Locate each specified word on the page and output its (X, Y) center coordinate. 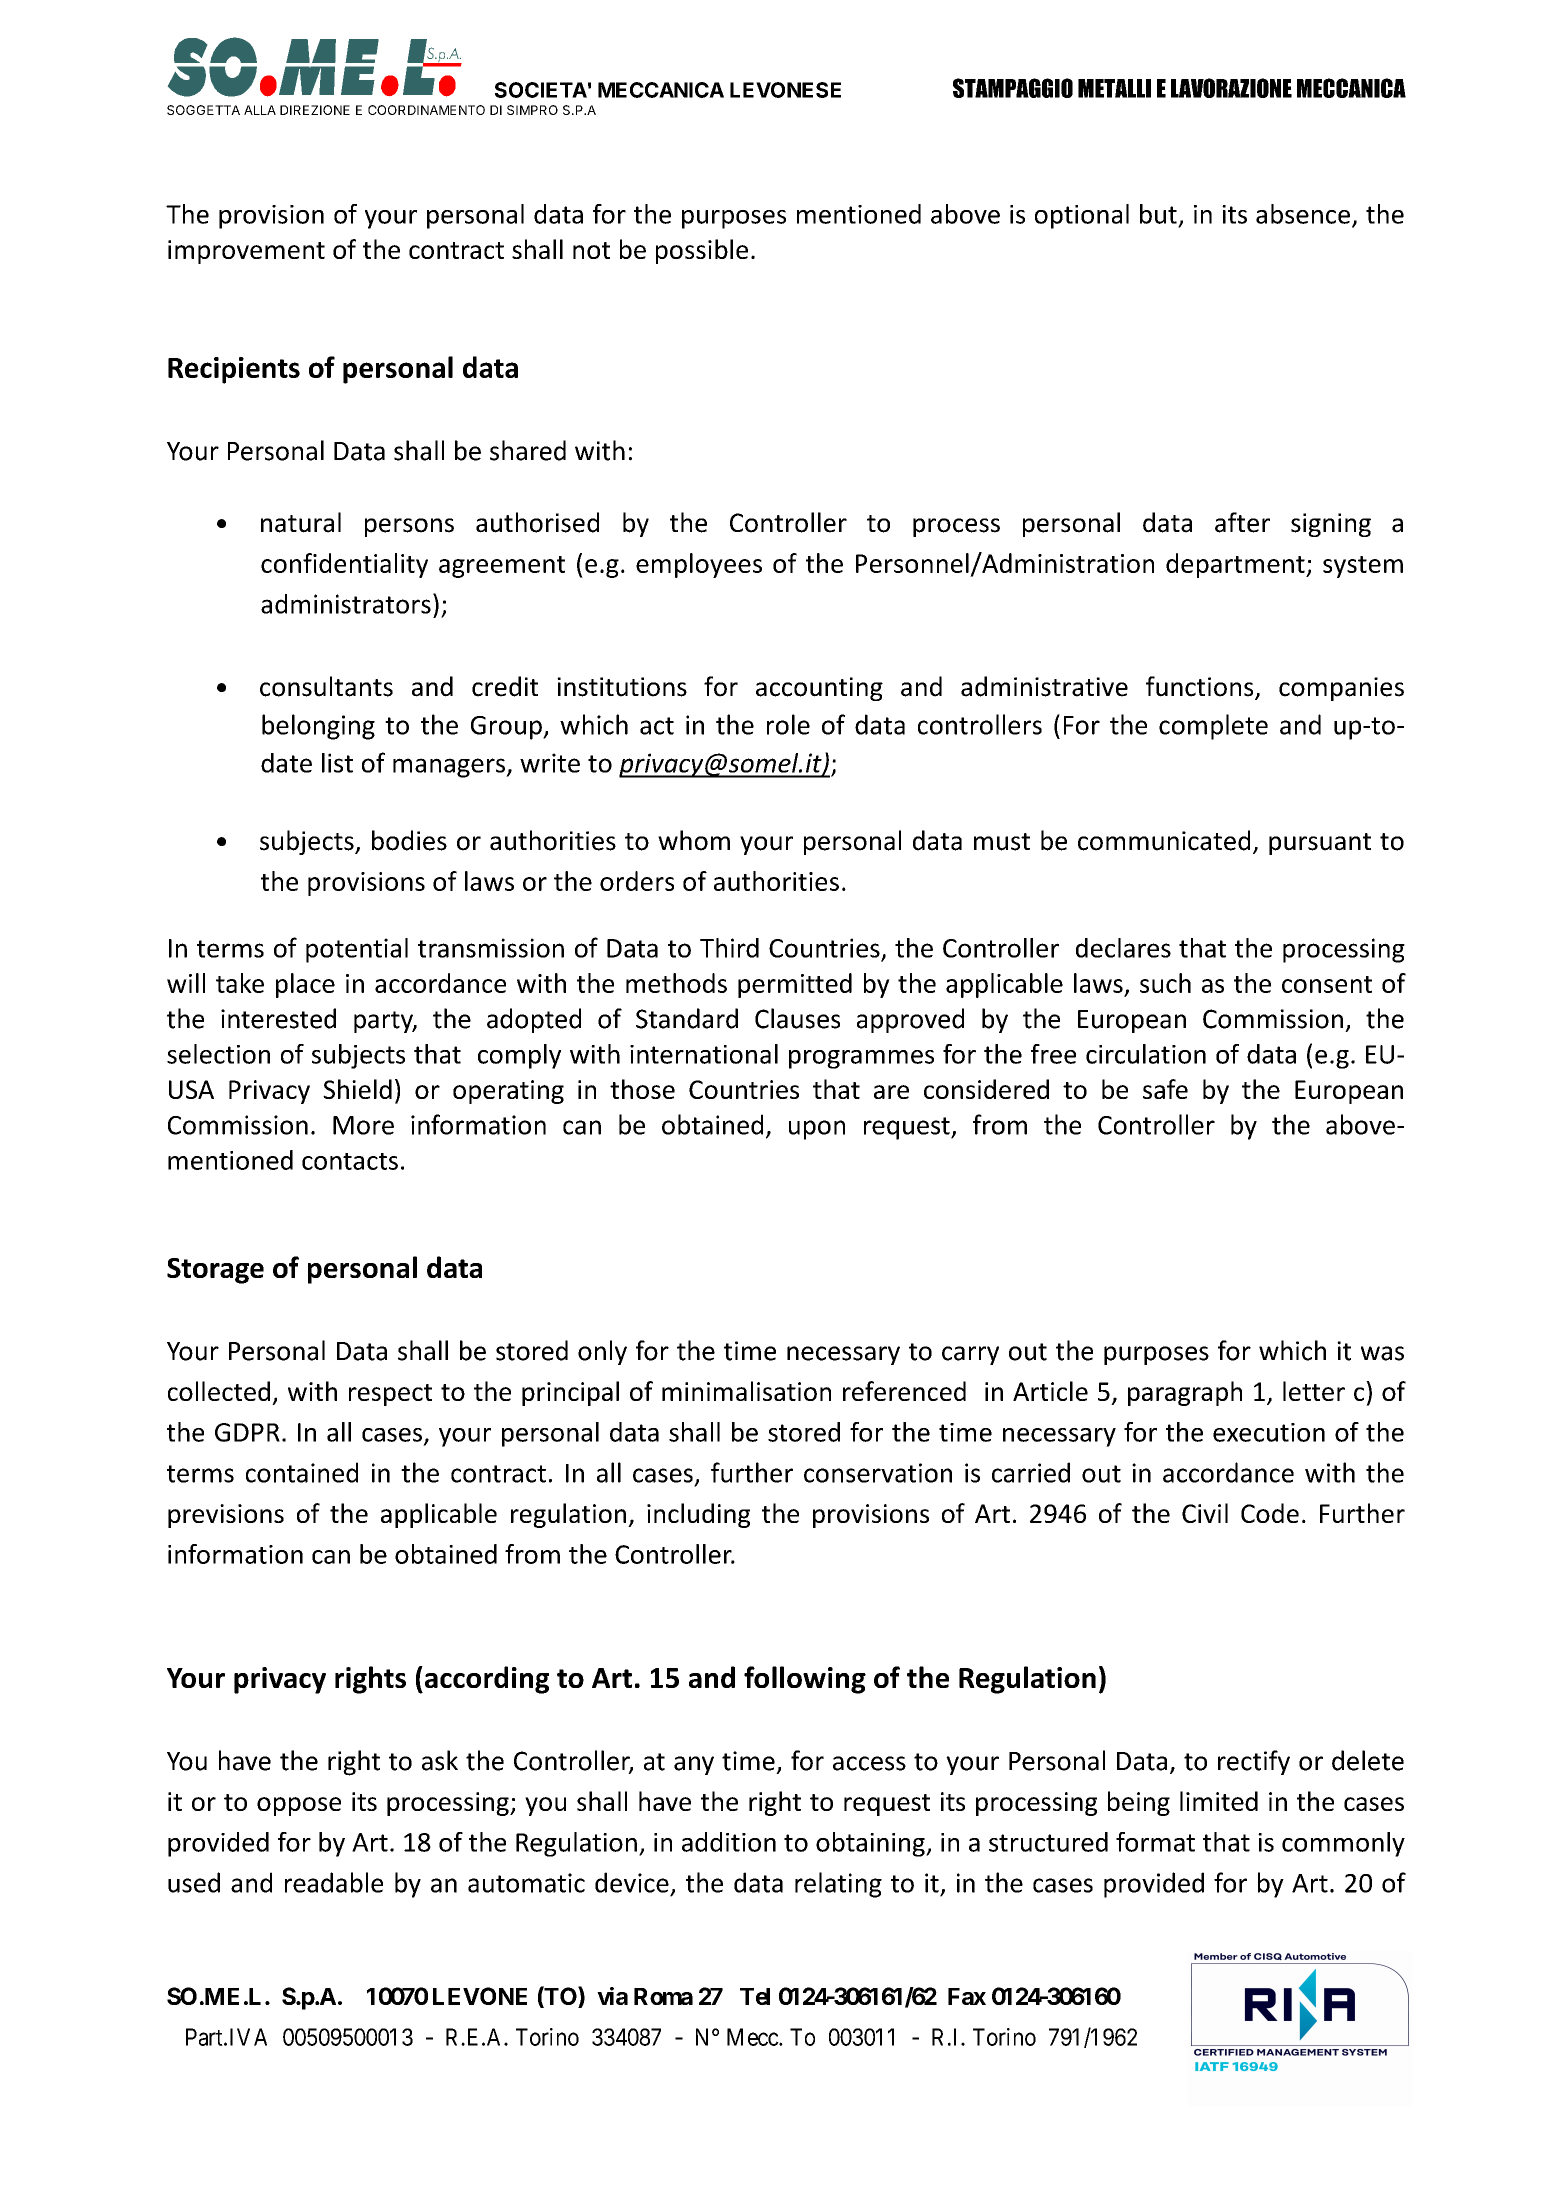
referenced (904, 1391)
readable (334, 1882)
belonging (318, 727)
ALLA (260, 110)
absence (1303, 214)
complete (1213, 727)
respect (390, 1395)
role (788, 724)
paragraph (1185, 1393)
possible (702, 251)
